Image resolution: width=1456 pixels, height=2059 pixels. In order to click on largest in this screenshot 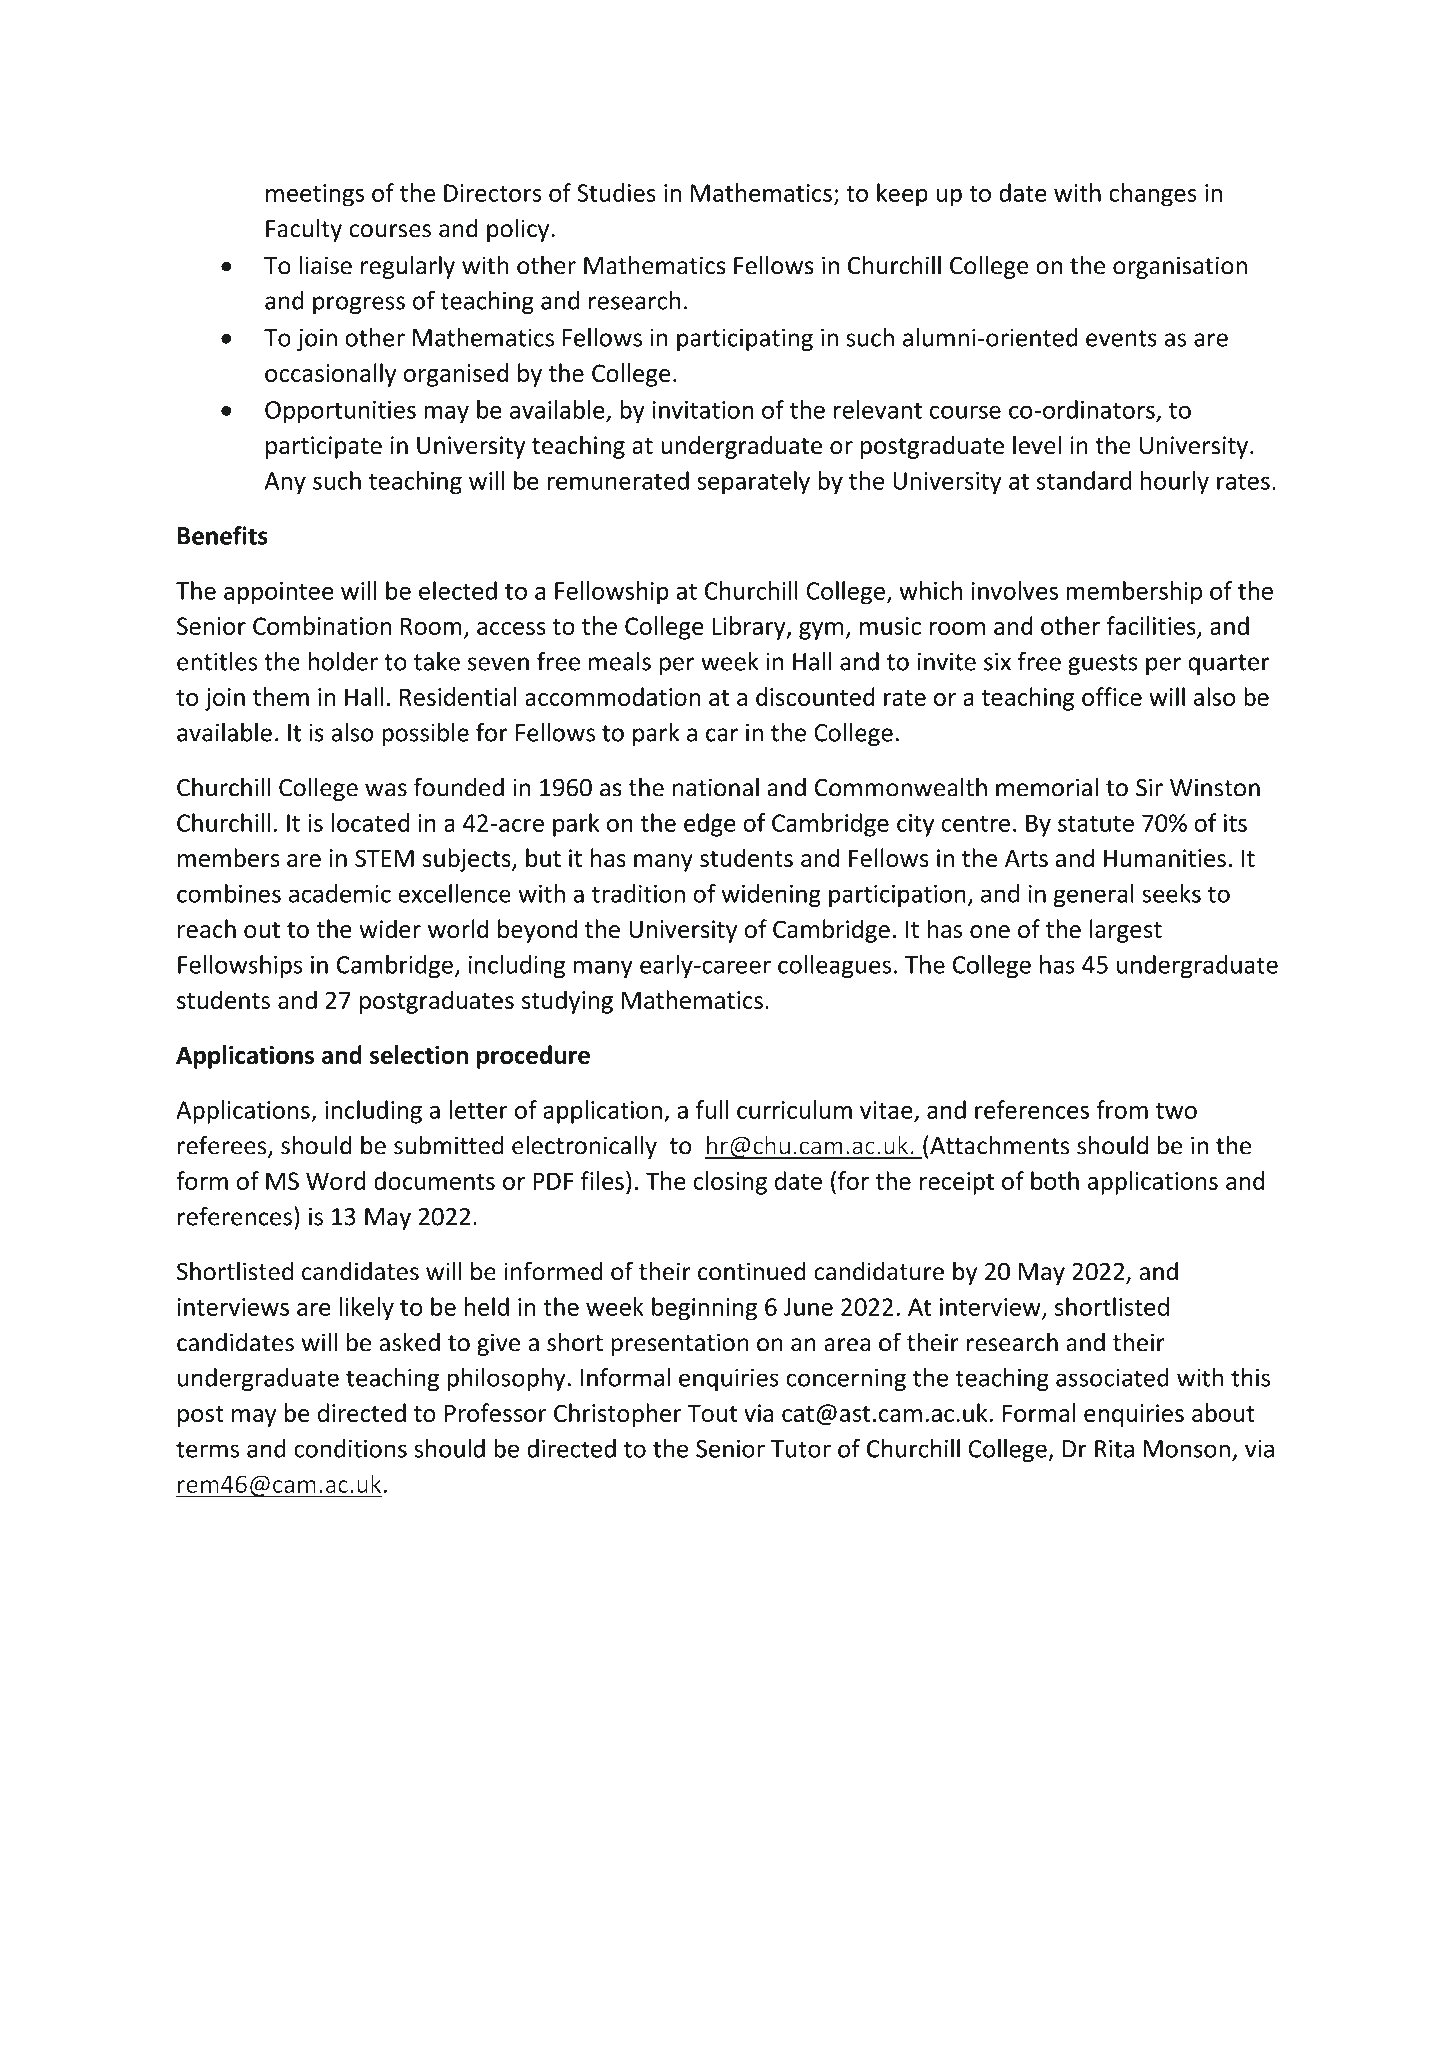, I will do `click(1126, 931)`.
